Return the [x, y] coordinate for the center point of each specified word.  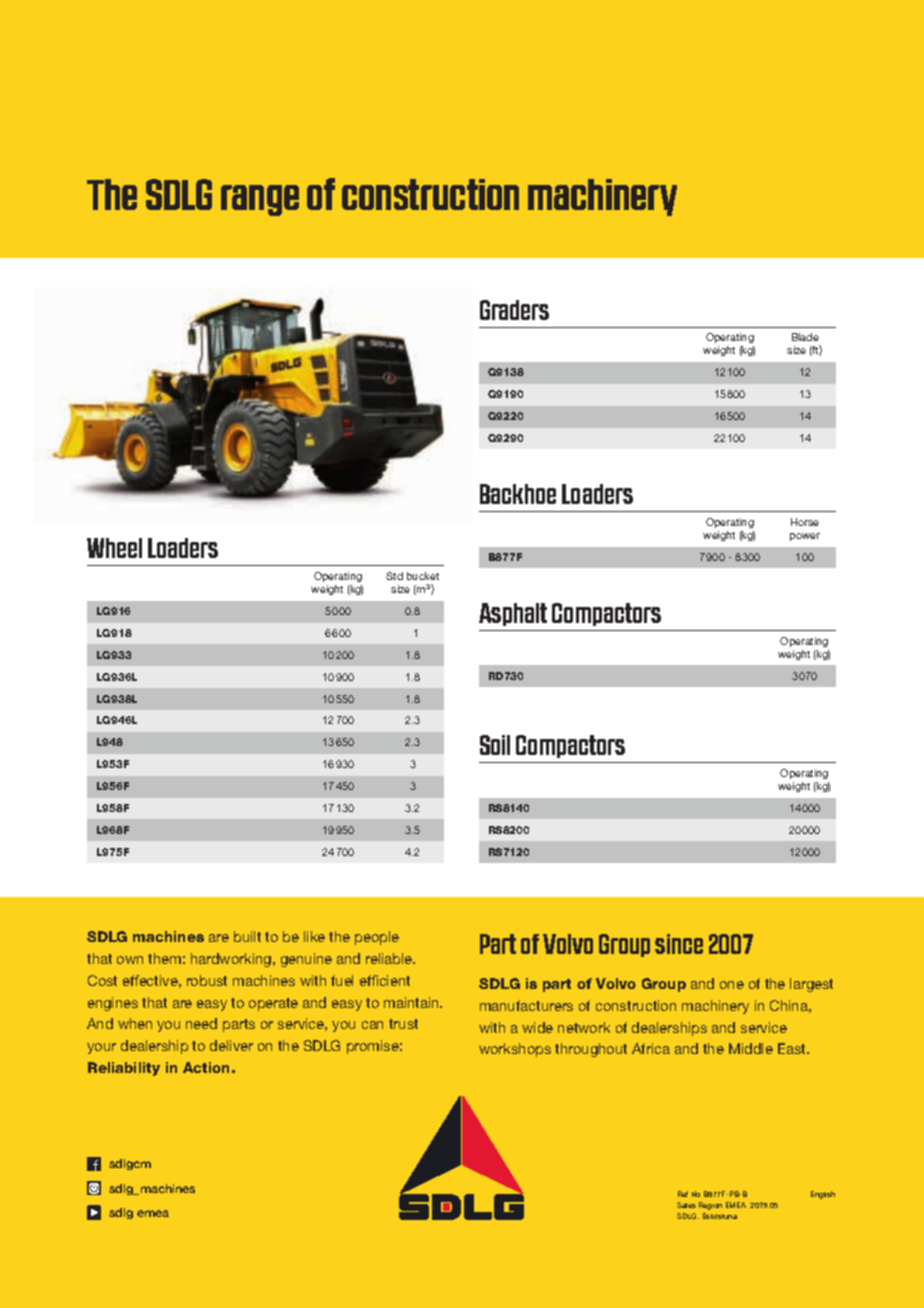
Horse [805, 522]
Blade [805, 337]
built [247, 936]
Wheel [114, 548]
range [260, 200]
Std [394, 576]
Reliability [124, 1069]
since [679, 944]
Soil [495, 745]
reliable [390, 958]
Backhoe [518, 494]
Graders [514, 310]
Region [710, 1206]
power [805, 537]
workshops [515, 1050]
